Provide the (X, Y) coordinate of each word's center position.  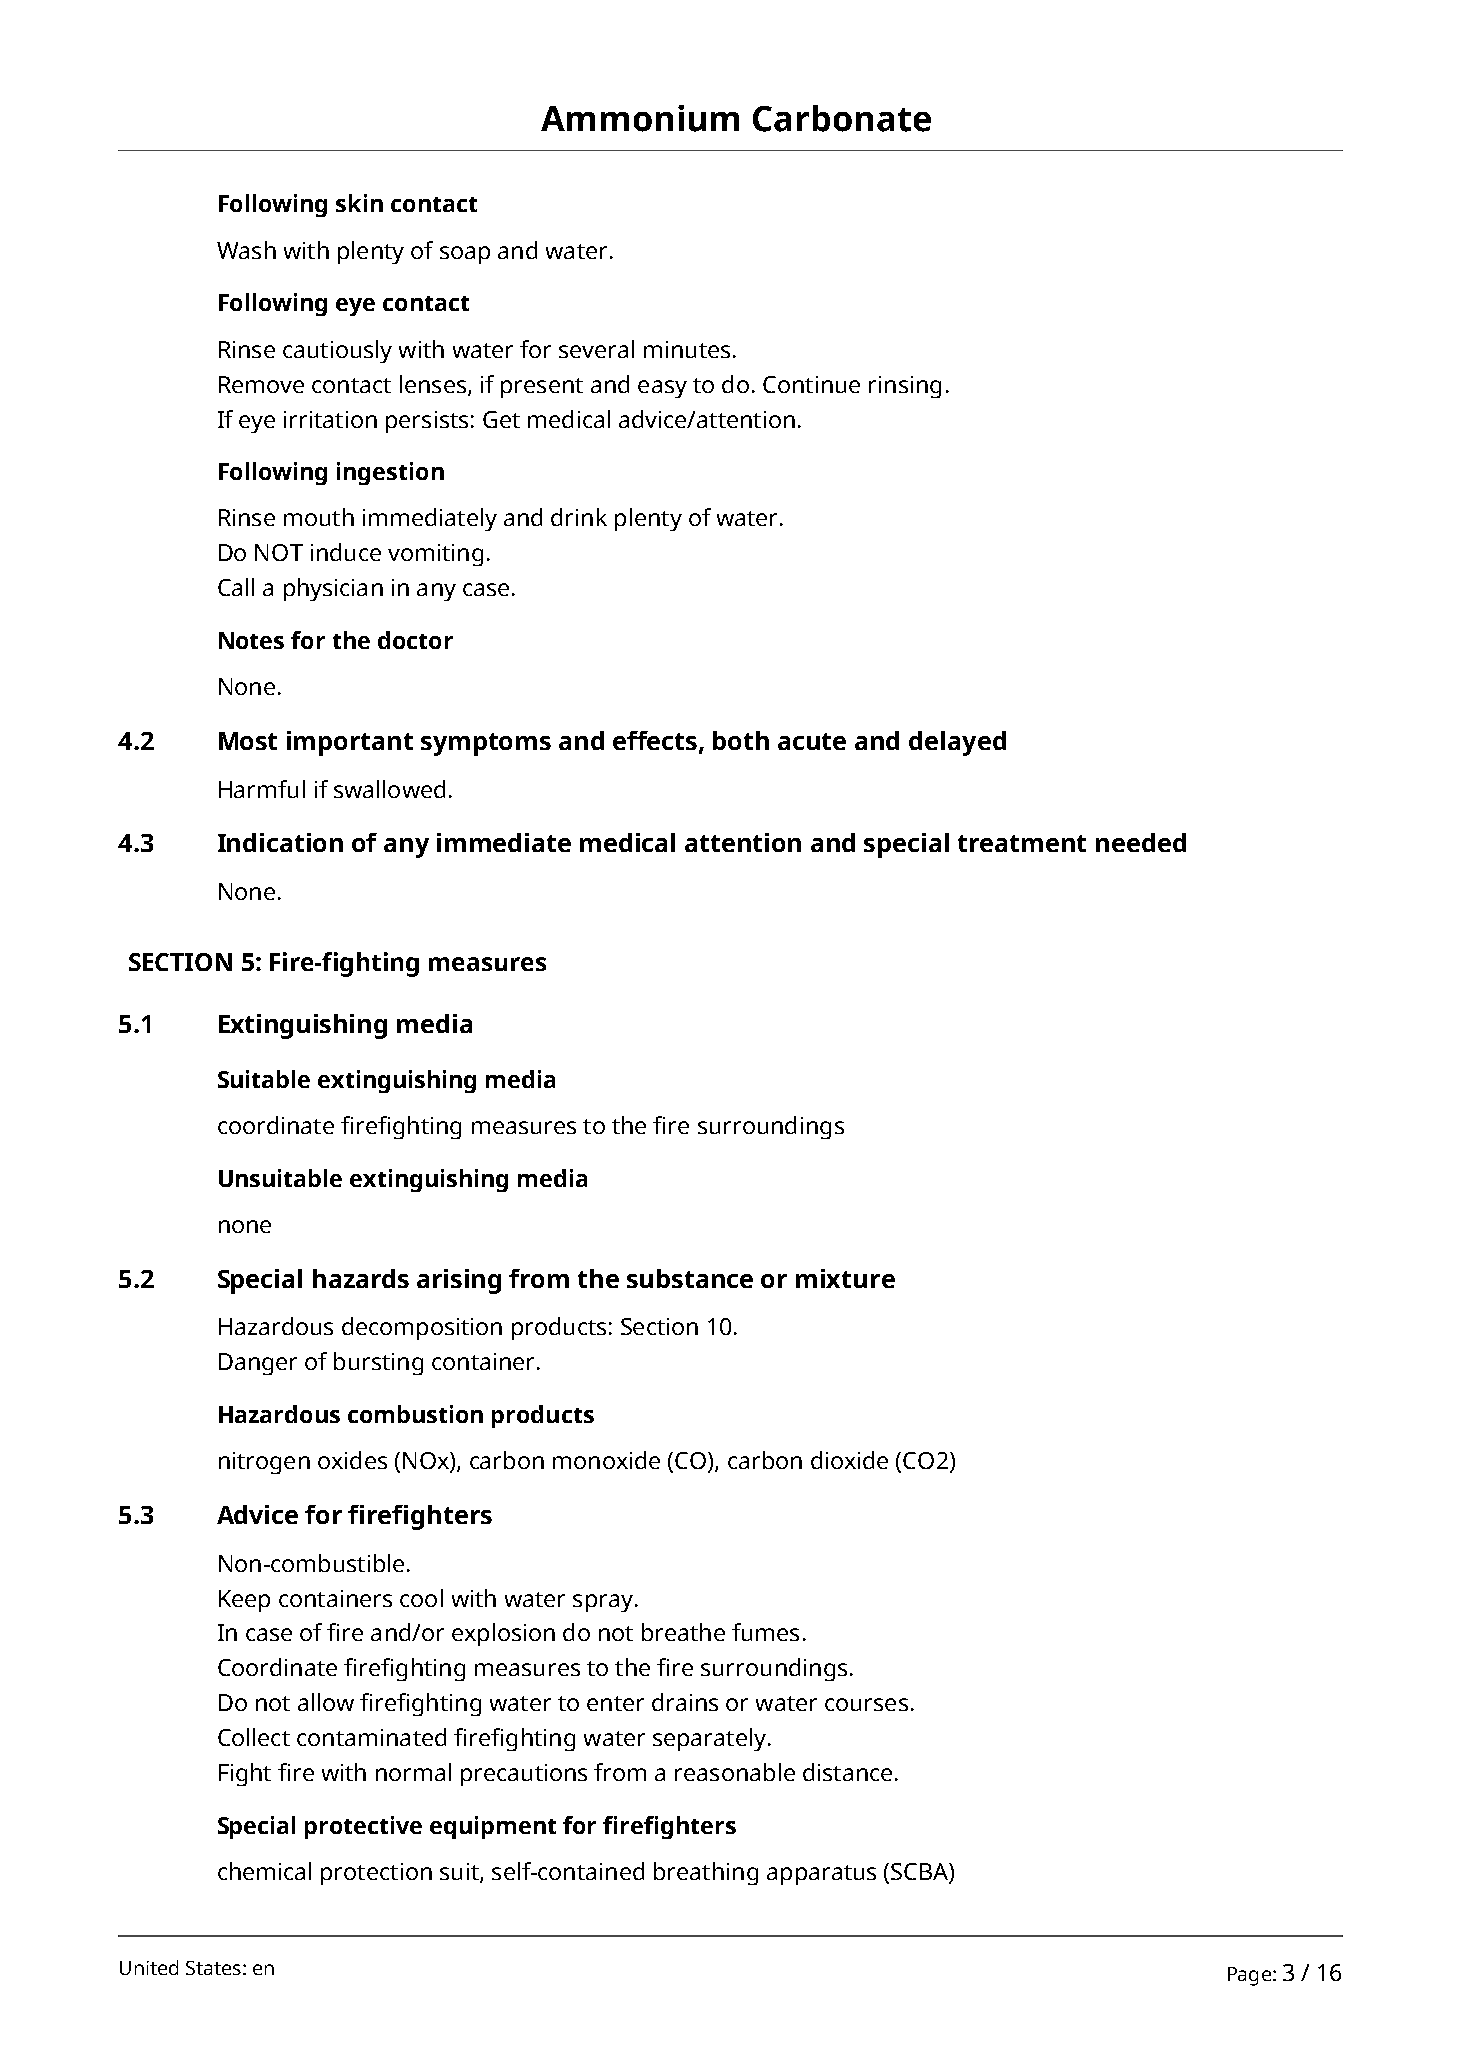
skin (359, 203)
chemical (264, 1871)
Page (1249, 1976)
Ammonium (640, 118)
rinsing (905, 387)
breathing (706, 1873)
